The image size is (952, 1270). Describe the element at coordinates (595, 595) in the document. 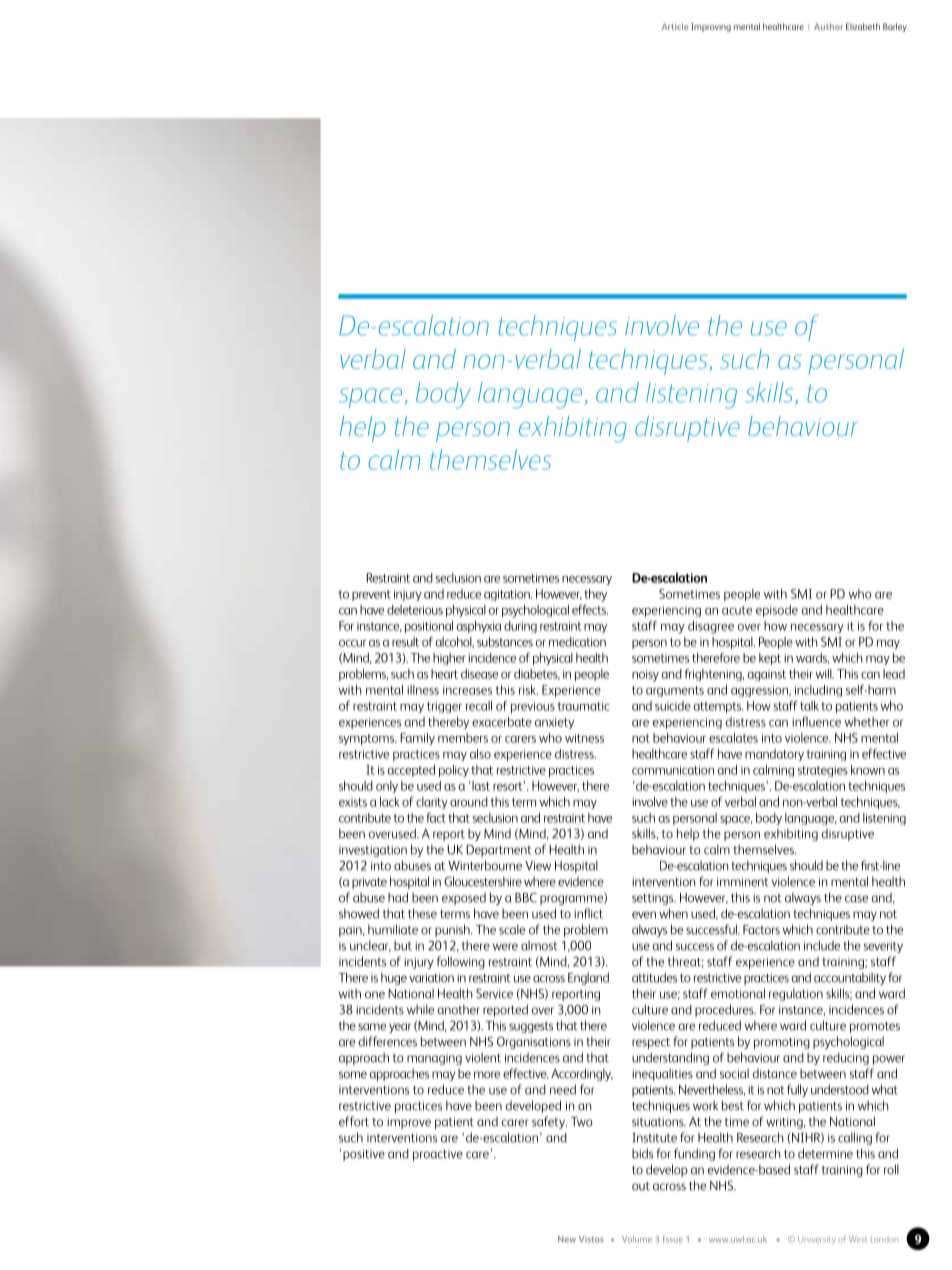

I see `they` at that location.
